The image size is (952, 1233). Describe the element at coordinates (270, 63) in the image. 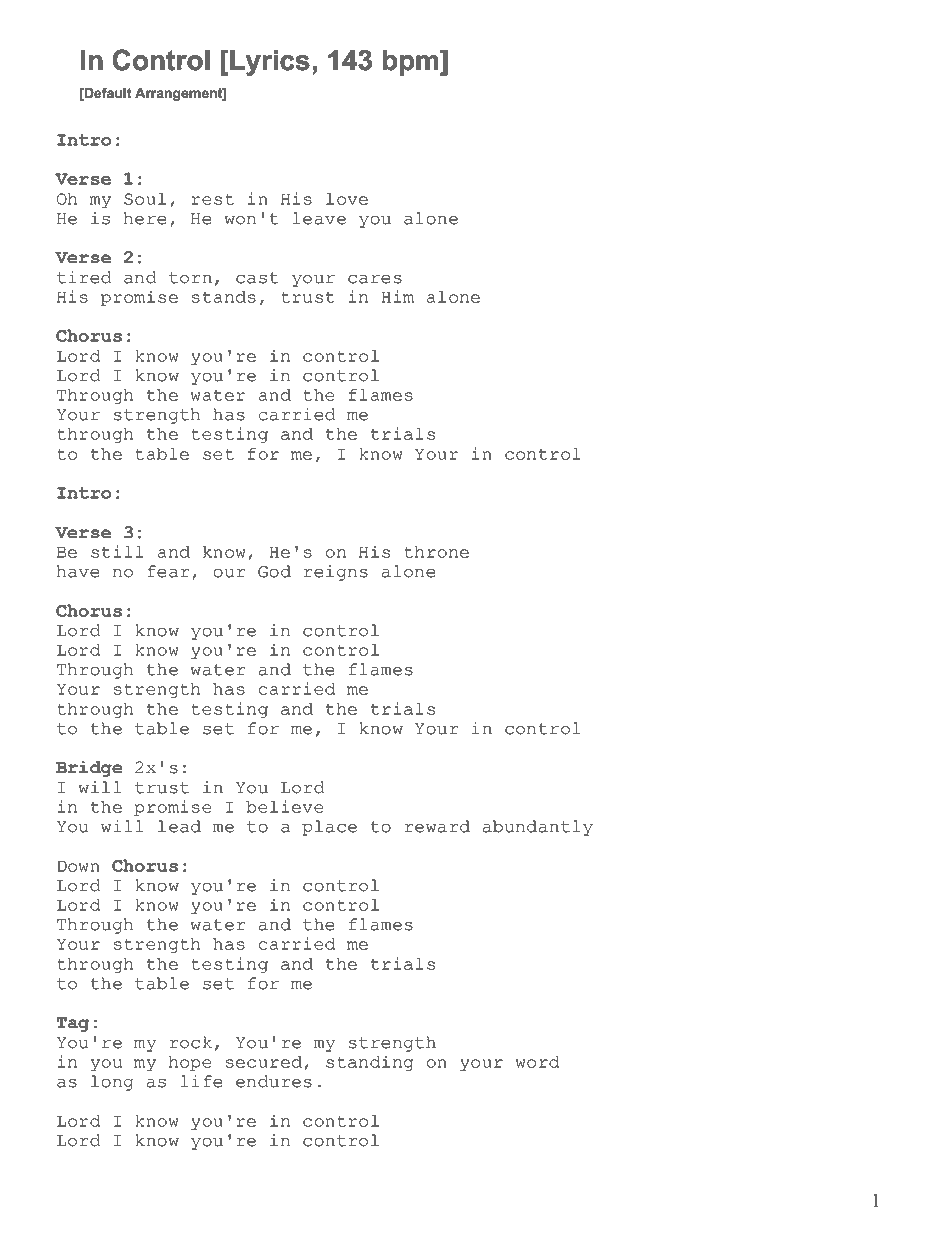

I see `Lyrics` at that location.
